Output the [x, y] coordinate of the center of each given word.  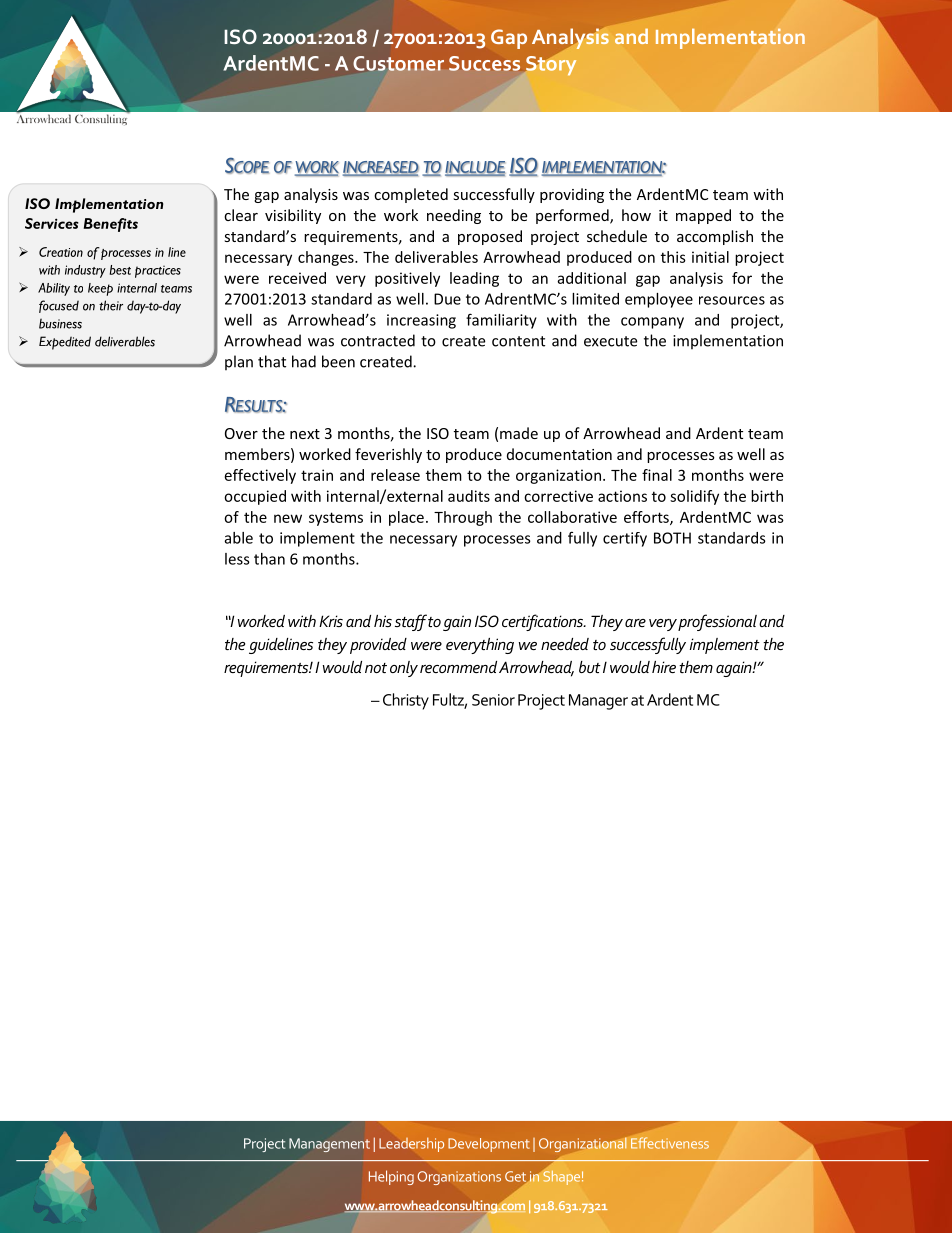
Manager [598, 702]
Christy [406, 701]
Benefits [111, 225]
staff [411, 622]
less [237, 559]
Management [329, 1145]
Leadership [411, 1144]
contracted [378, 340]
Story [550, 64]
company [652, 323]
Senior [493, 700]
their [111, 305]
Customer [398, 63]
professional [717, 622]
